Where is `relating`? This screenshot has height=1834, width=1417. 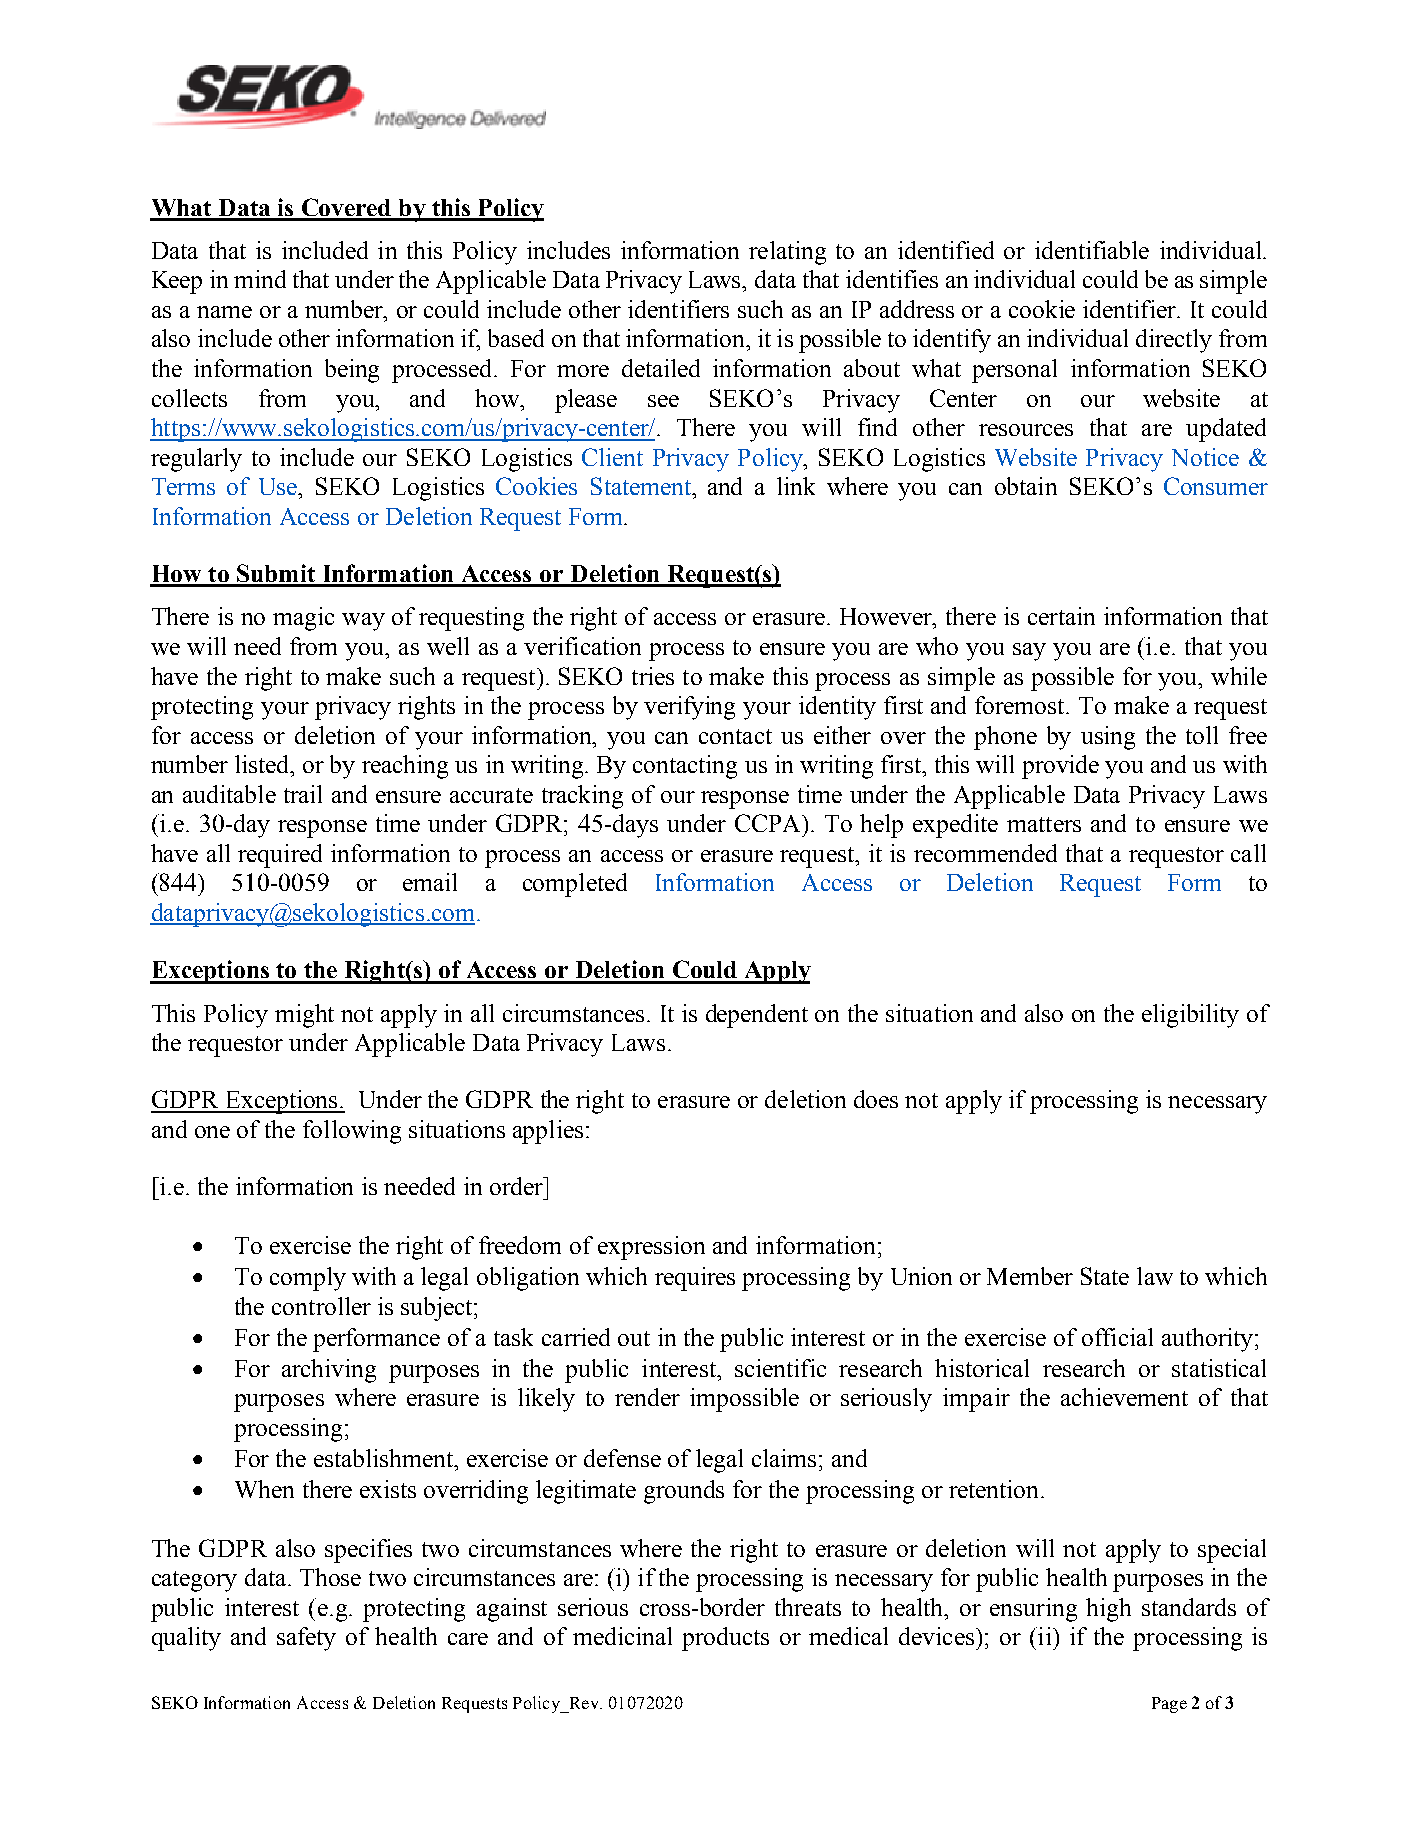 relating is located at coordinates (787, 253).
